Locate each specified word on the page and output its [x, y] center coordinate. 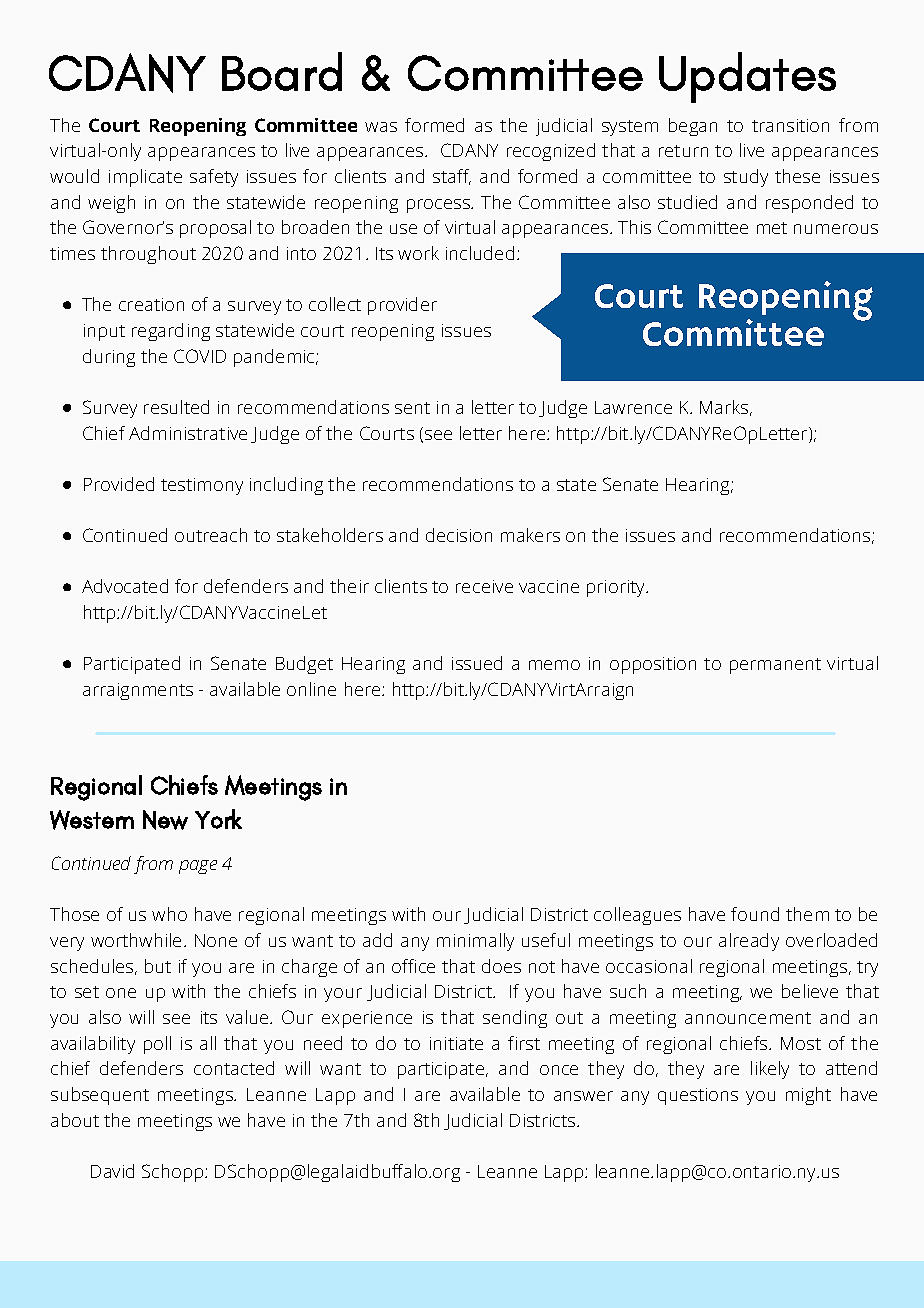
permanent [775, 666]
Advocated [125, 586]
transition [790, 125]
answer [583, 1096]
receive [484, 586]
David [112, 1171]
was [381, 127]
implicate [145, 178]
